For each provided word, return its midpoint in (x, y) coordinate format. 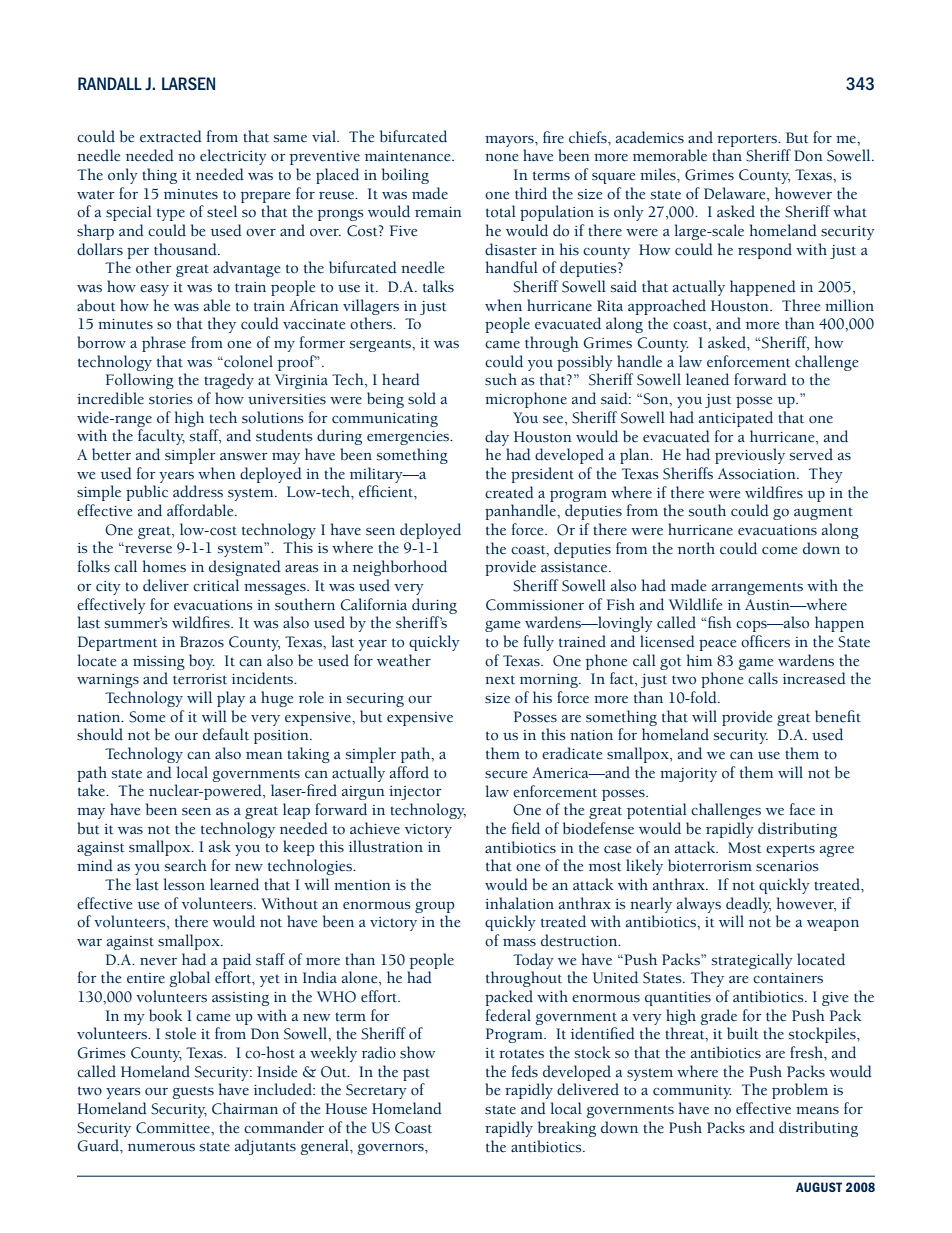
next (500, 680)
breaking (567, 1129)
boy (202, 662)
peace (718, 645)
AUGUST (819, 1187)
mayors (510, 141)
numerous (161, 1148)
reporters (748, 140)
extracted (171, 136)
